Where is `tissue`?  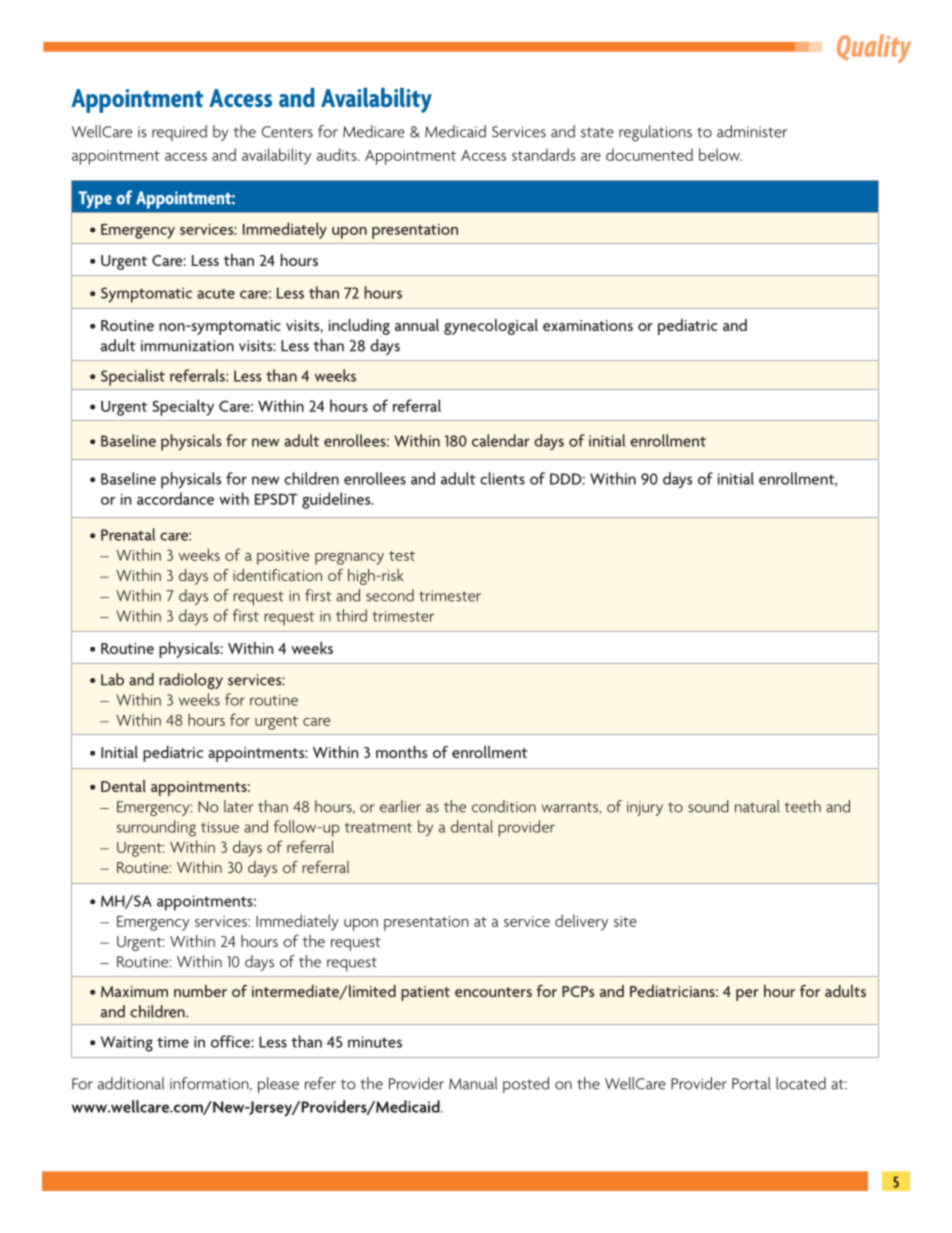
tissue is located at coordinates (220, 827).
